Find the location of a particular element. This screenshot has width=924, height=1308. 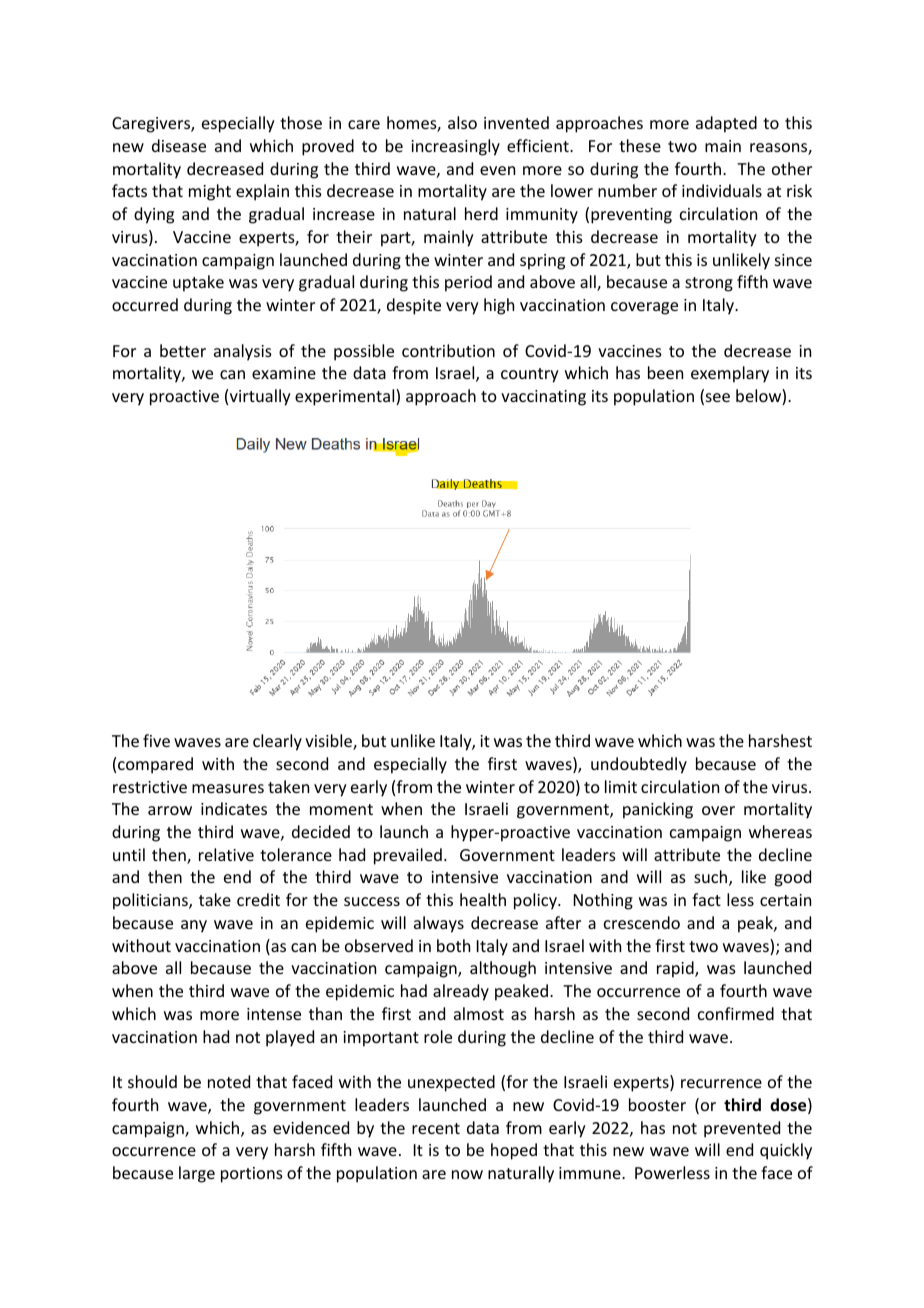

adapted is located at coordinates (726, 124).
